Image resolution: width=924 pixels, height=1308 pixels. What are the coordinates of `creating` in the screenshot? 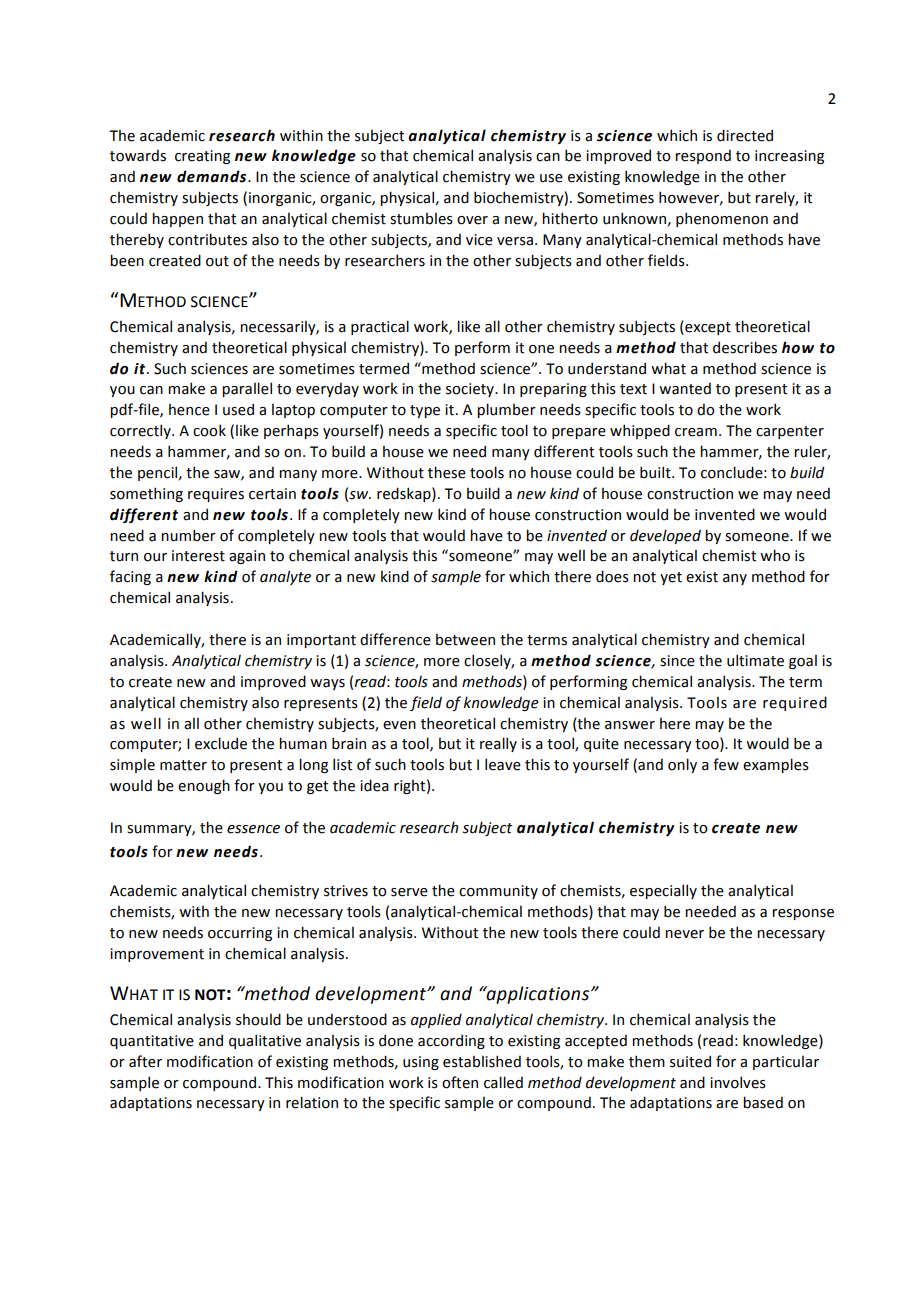 It's located at (202, 157).
